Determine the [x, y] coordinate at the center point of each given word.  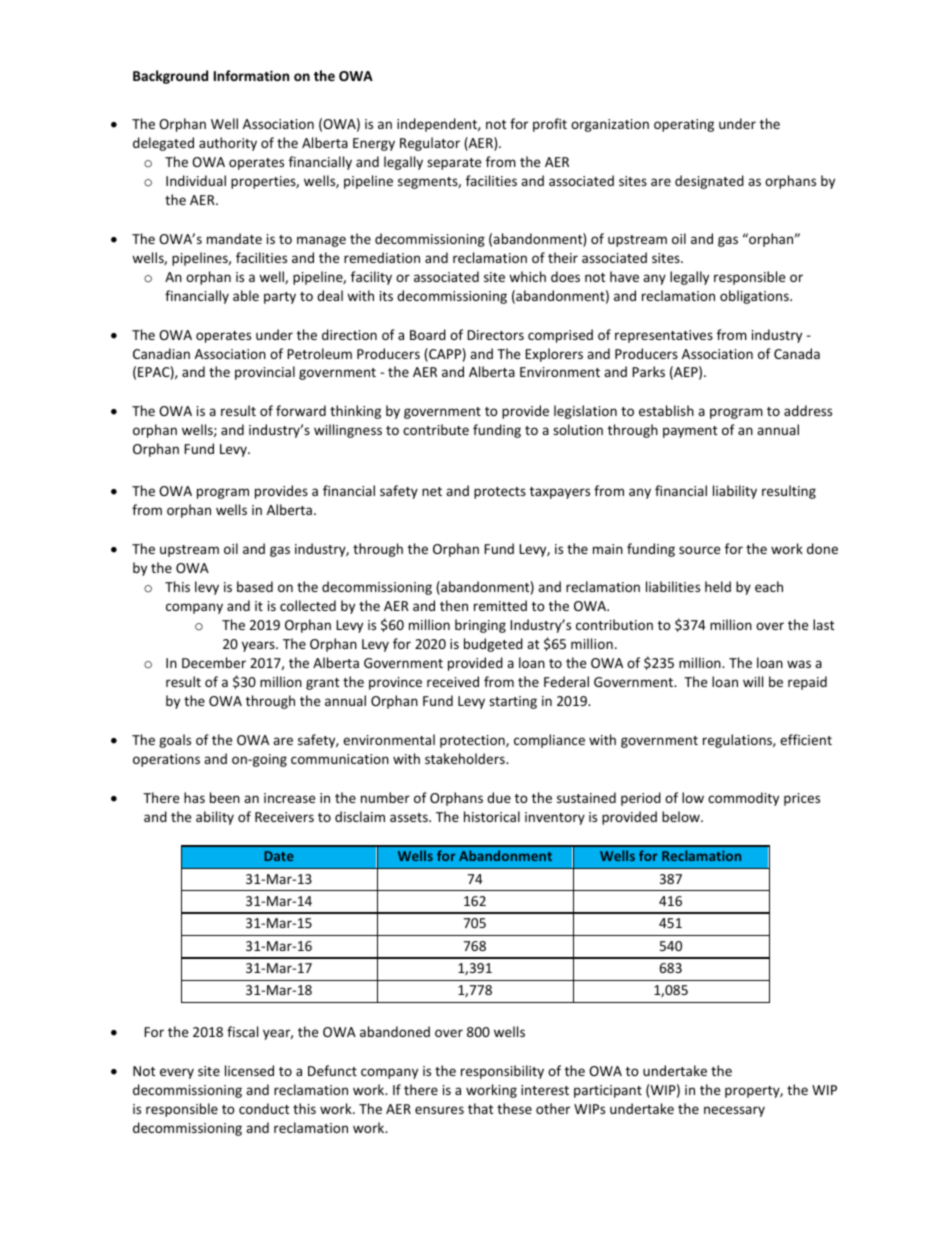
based [255, 586]
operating [684, 125]
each [769, 586]
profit [550, 125]
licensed [249, 1070]
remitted [500, 605]
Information [251, 75]
